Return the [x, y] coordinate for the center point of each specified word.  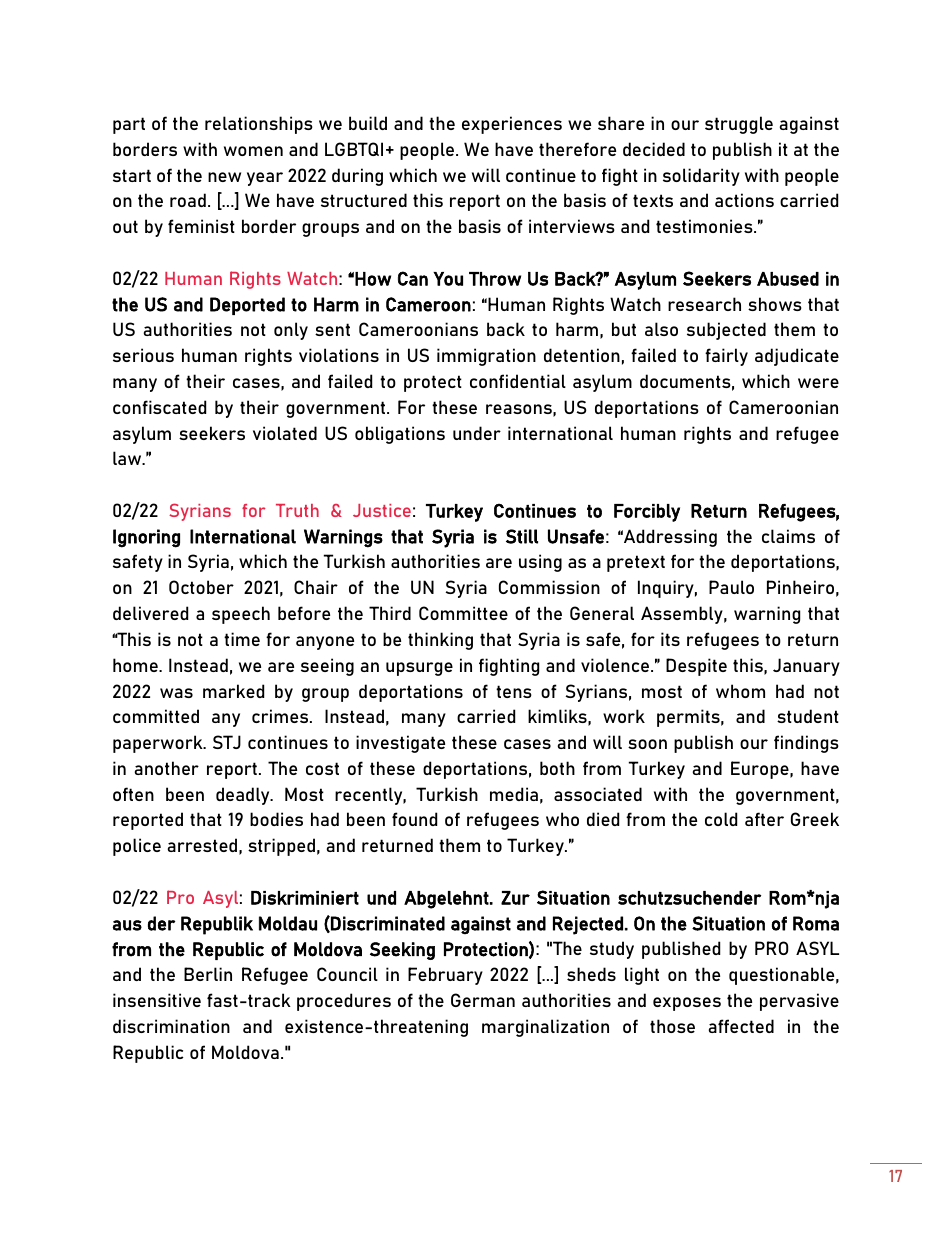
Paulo [731, 587]
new [224, 177]
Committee [463, 613]
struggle [739, 125]
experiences [512, 125]
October [201, 587]
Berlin [208, 974]
